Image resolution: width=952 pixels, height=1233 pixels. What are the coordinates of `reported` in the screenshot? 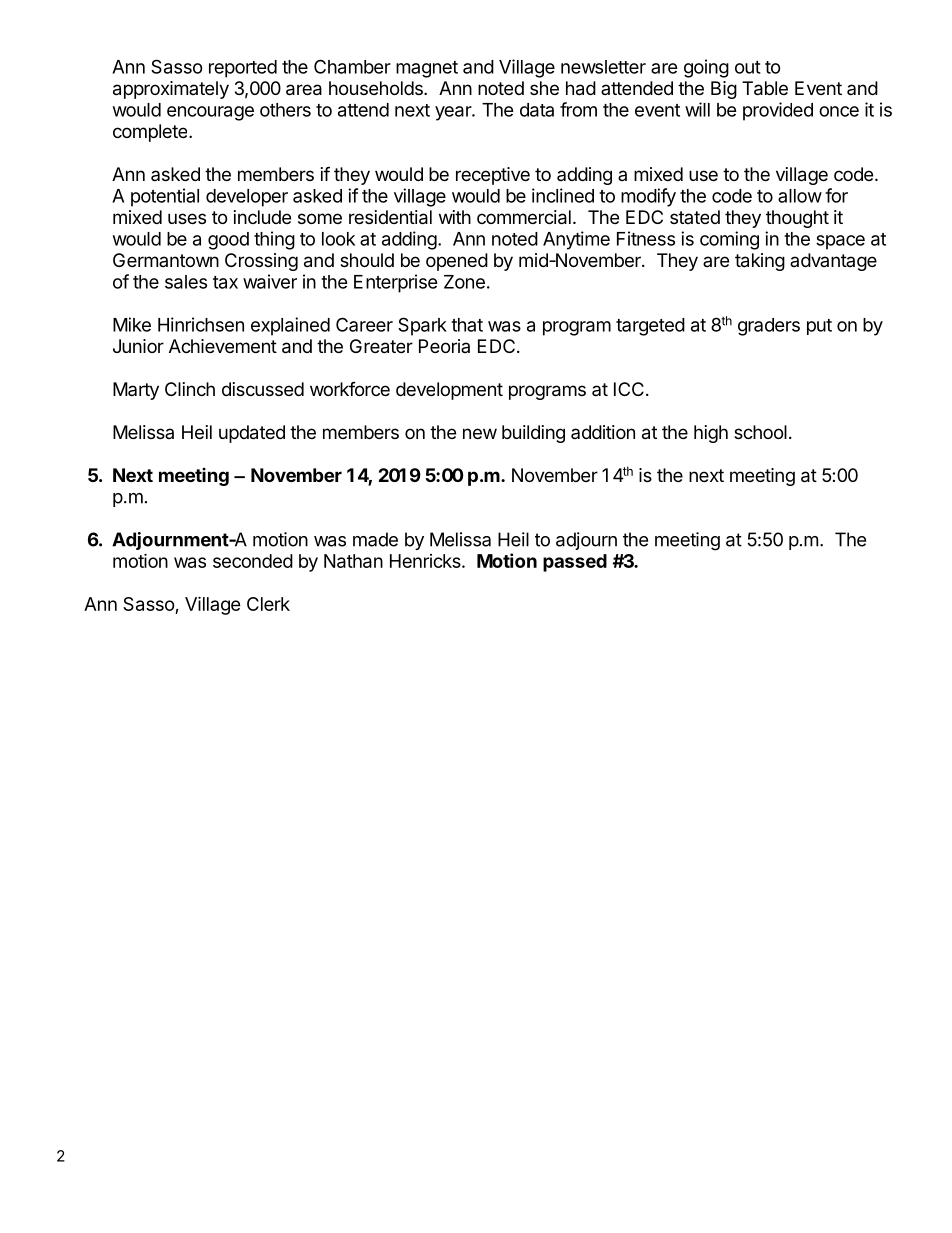 It's located at (243, 69).
